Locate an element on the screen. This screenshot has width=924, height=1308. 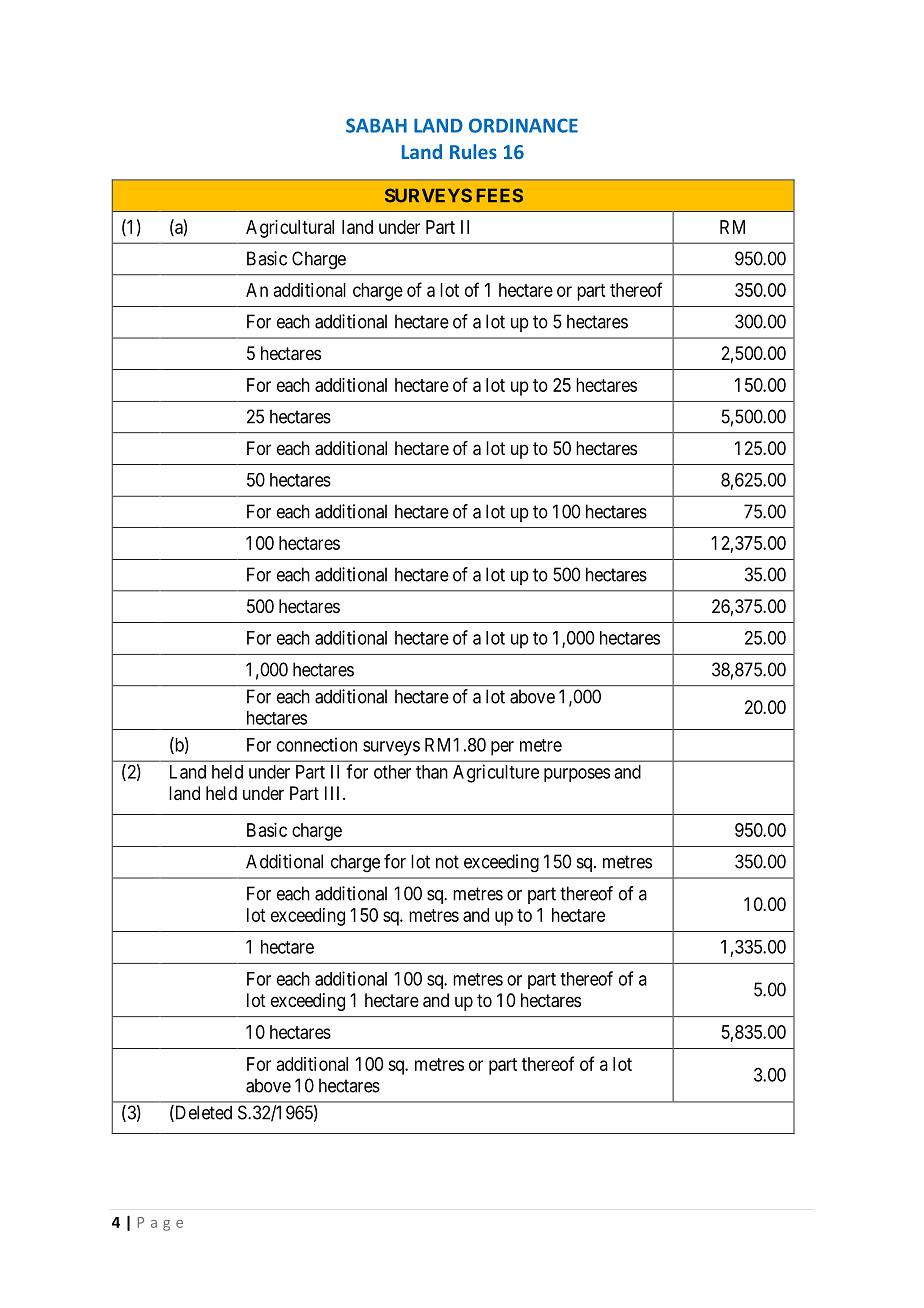
SABAH is located at coordinates (376, 125).
